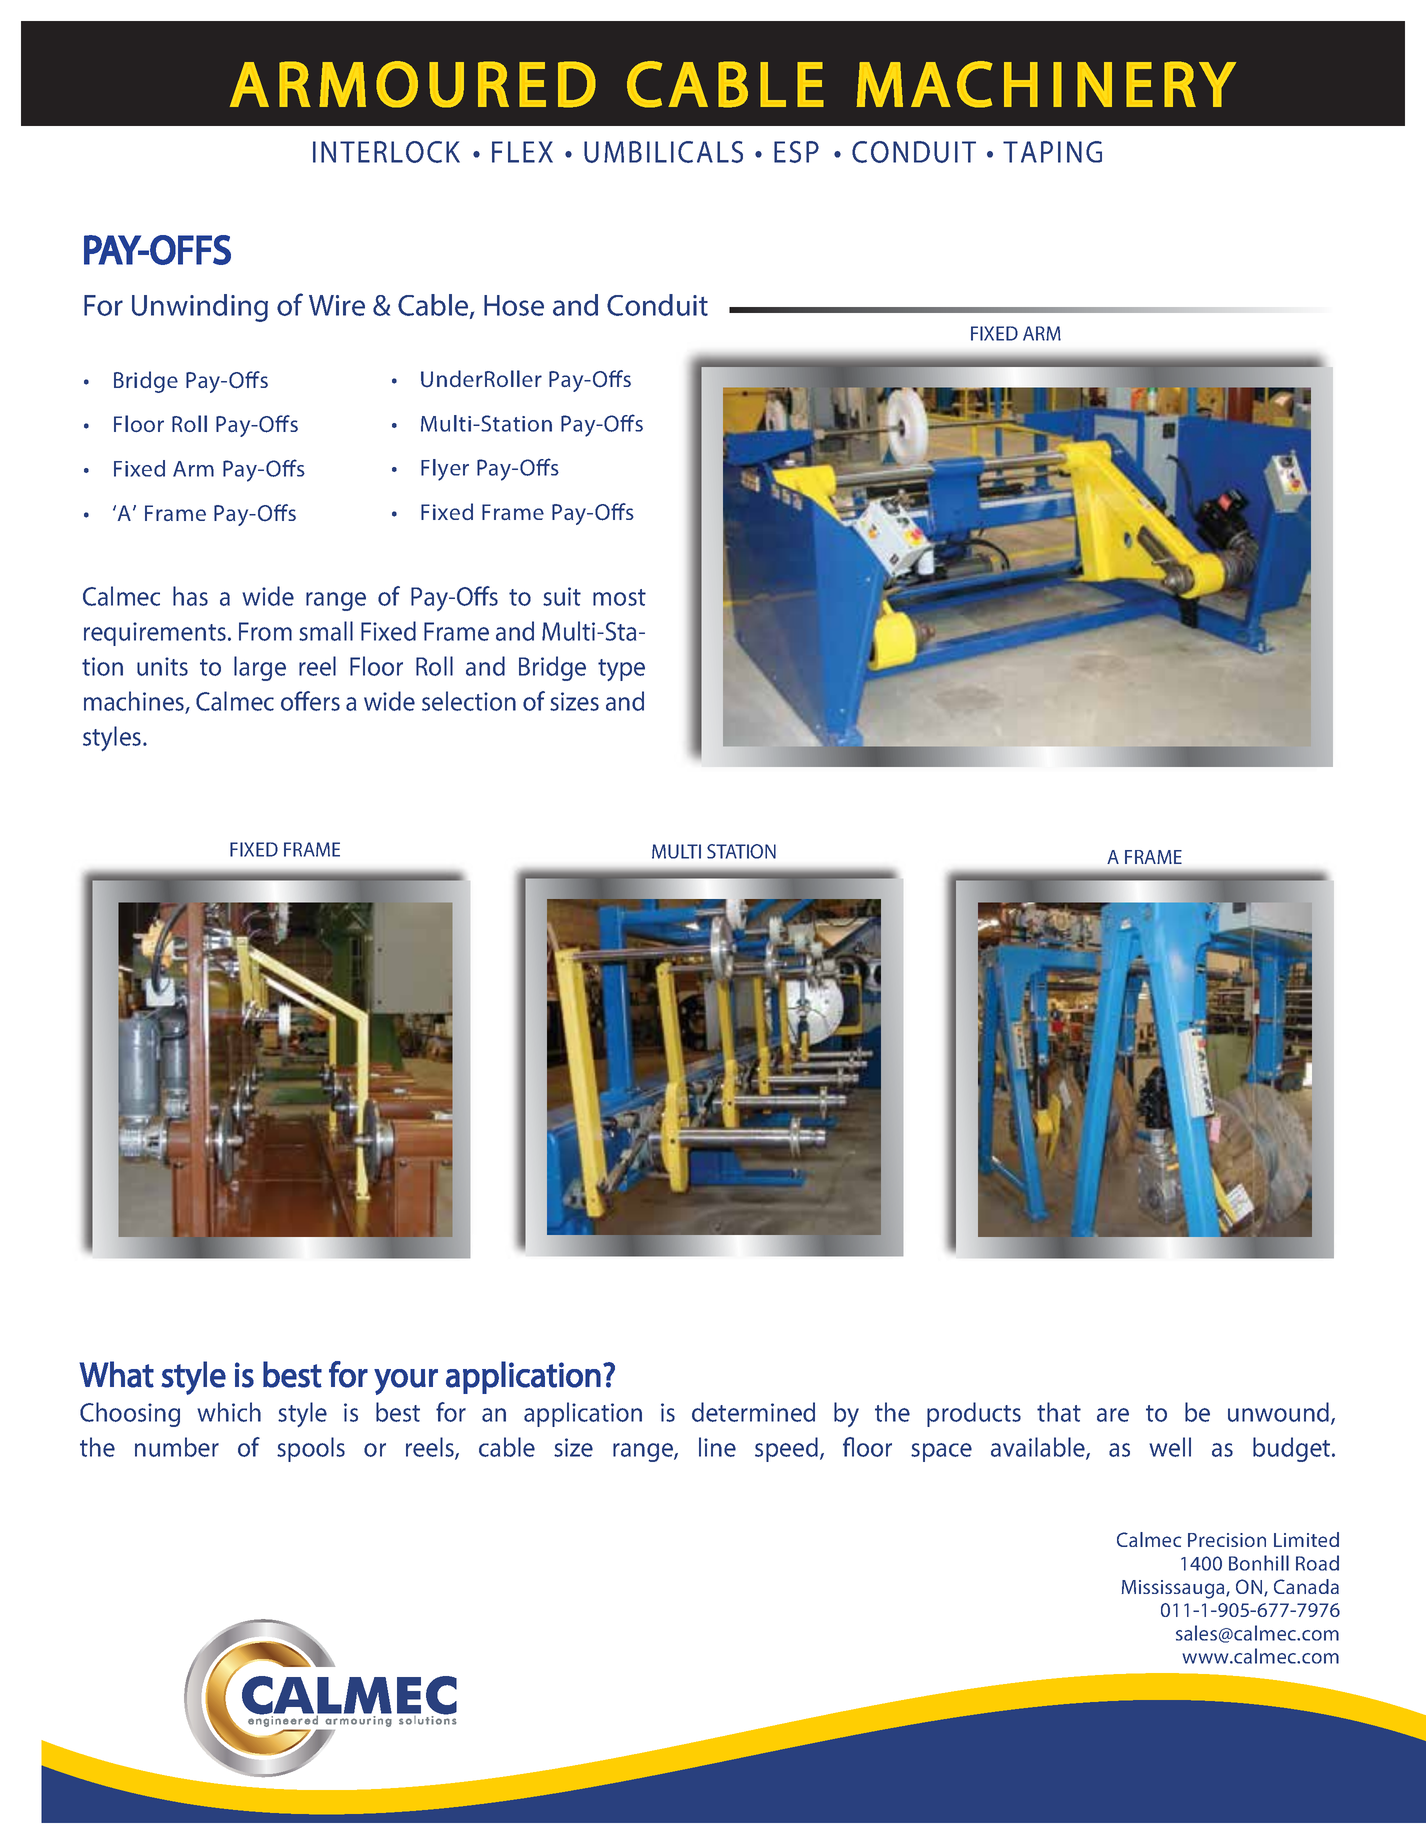 This image has height=1846, width=1426. I want to click on line, so click(717, 1447).
